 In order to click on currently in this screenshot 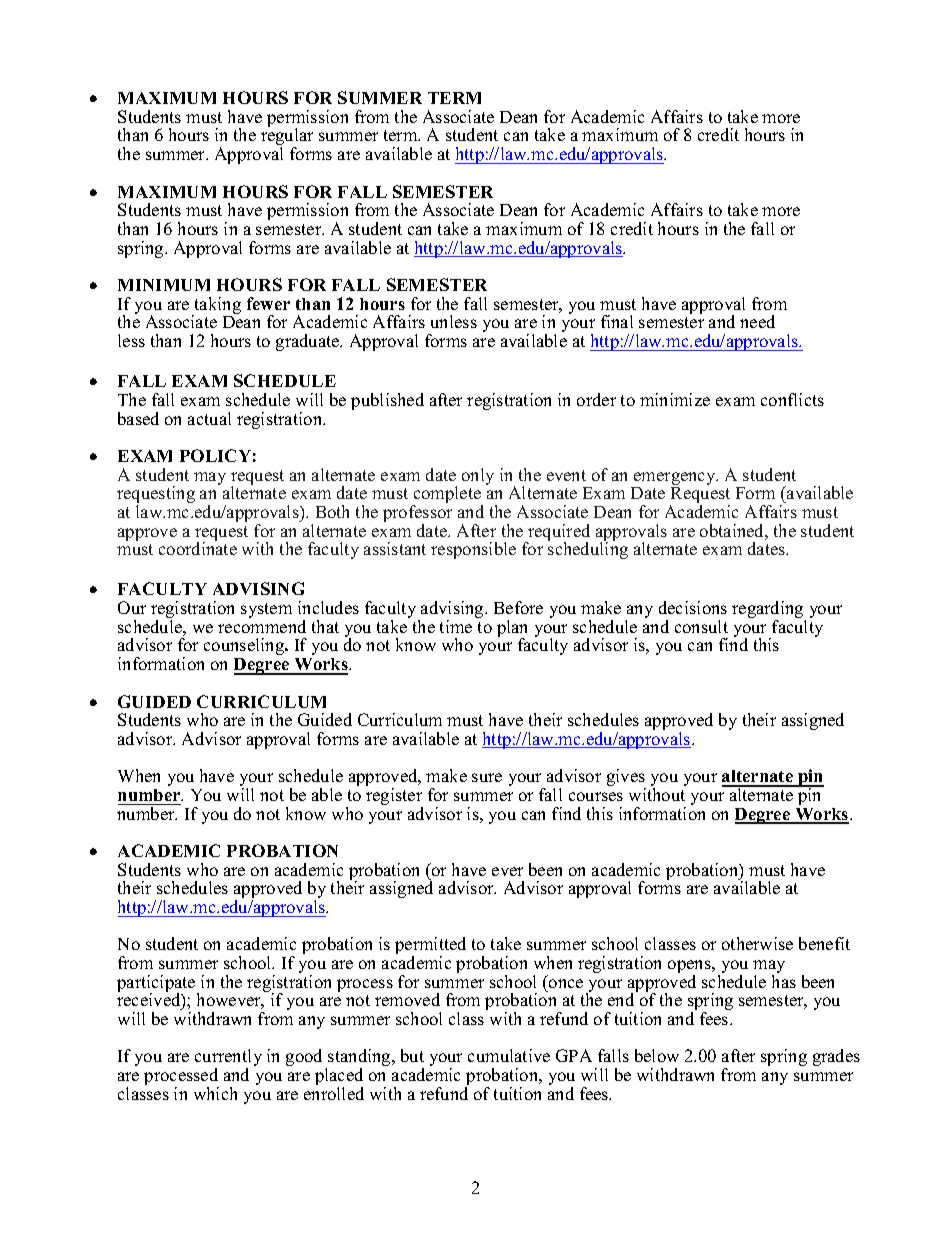, I will do `click(228, 1059)`.
